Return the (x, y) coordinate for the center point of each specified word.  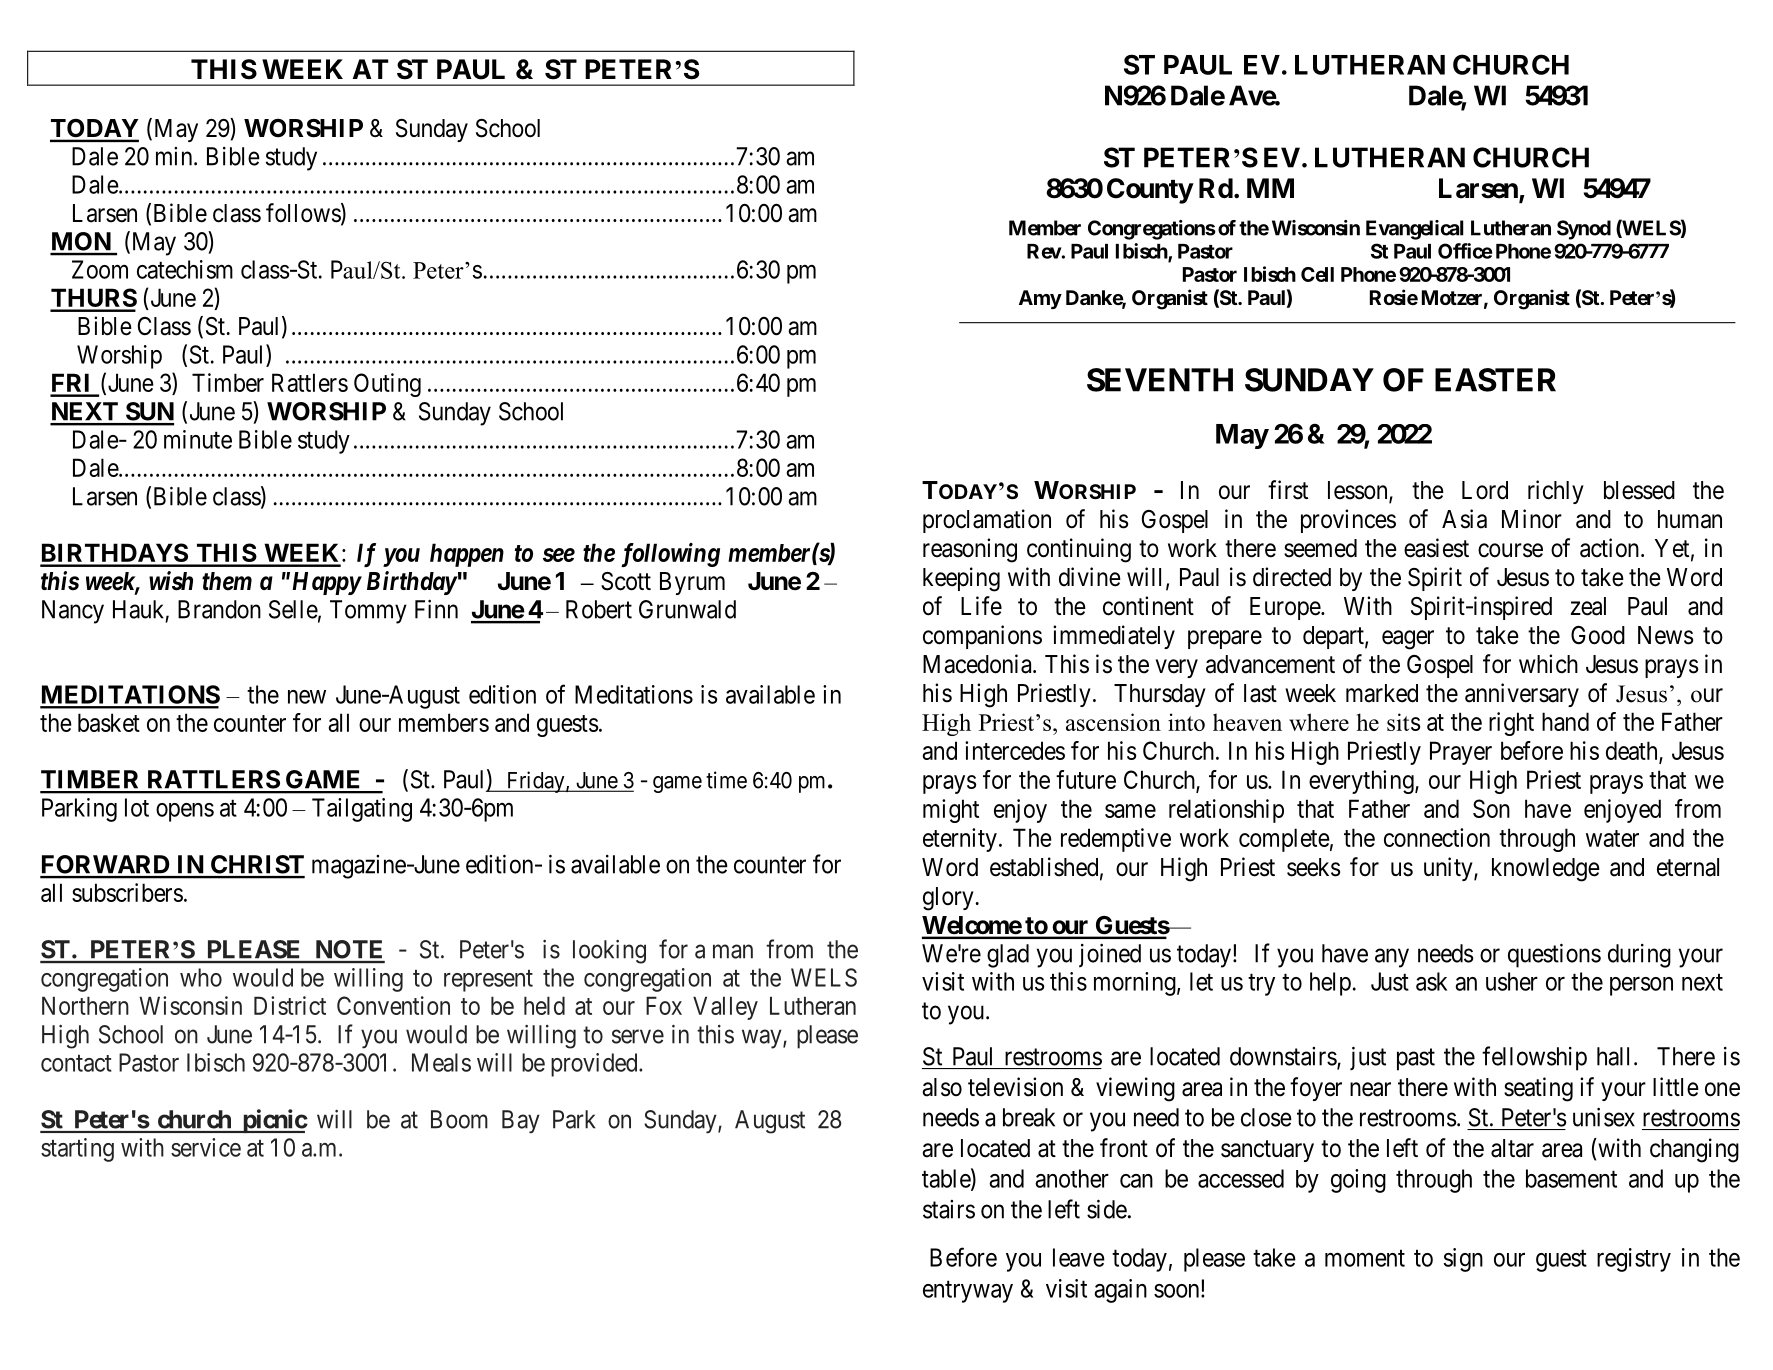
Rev (1044, 251)
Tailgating (362, 810)
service (206, 1147)
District (290, 1005)
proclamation (987, 521)
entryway (968, 1292)
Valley (725, 1008)
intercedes (1015, 750)
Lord (1485, 490)
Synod (1584, 230)
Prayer (1461, 753)
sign (1463, 1260)
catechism (185, 269)
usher (1512, 981)
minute (198, 439)
